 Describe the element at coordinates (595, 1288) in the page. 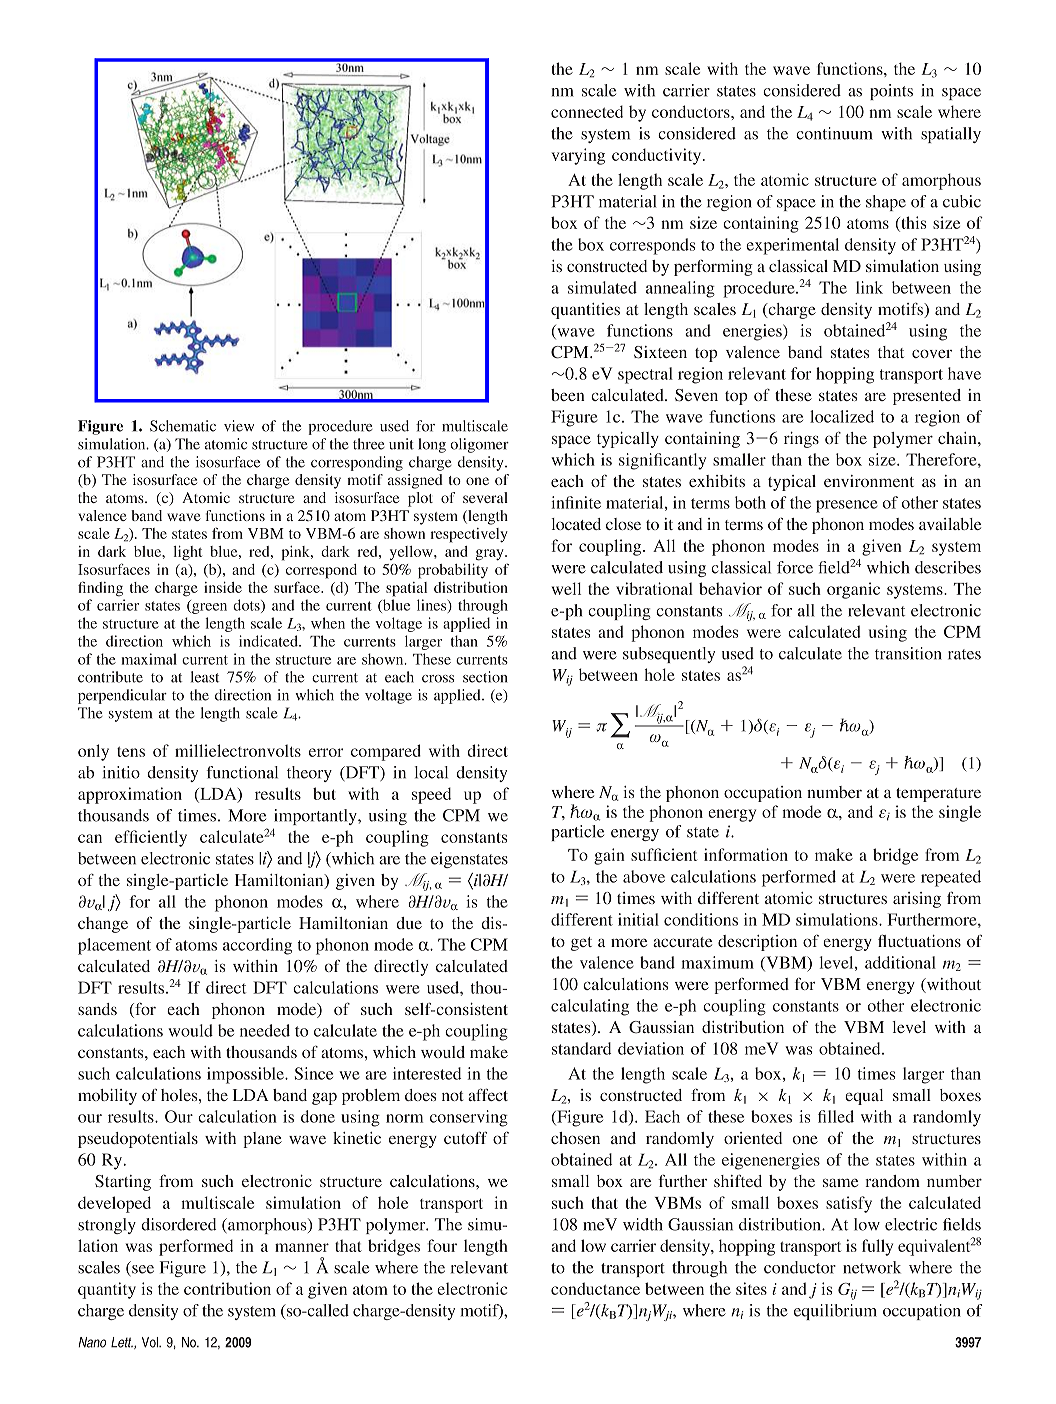

I see `conductance` at that location.
